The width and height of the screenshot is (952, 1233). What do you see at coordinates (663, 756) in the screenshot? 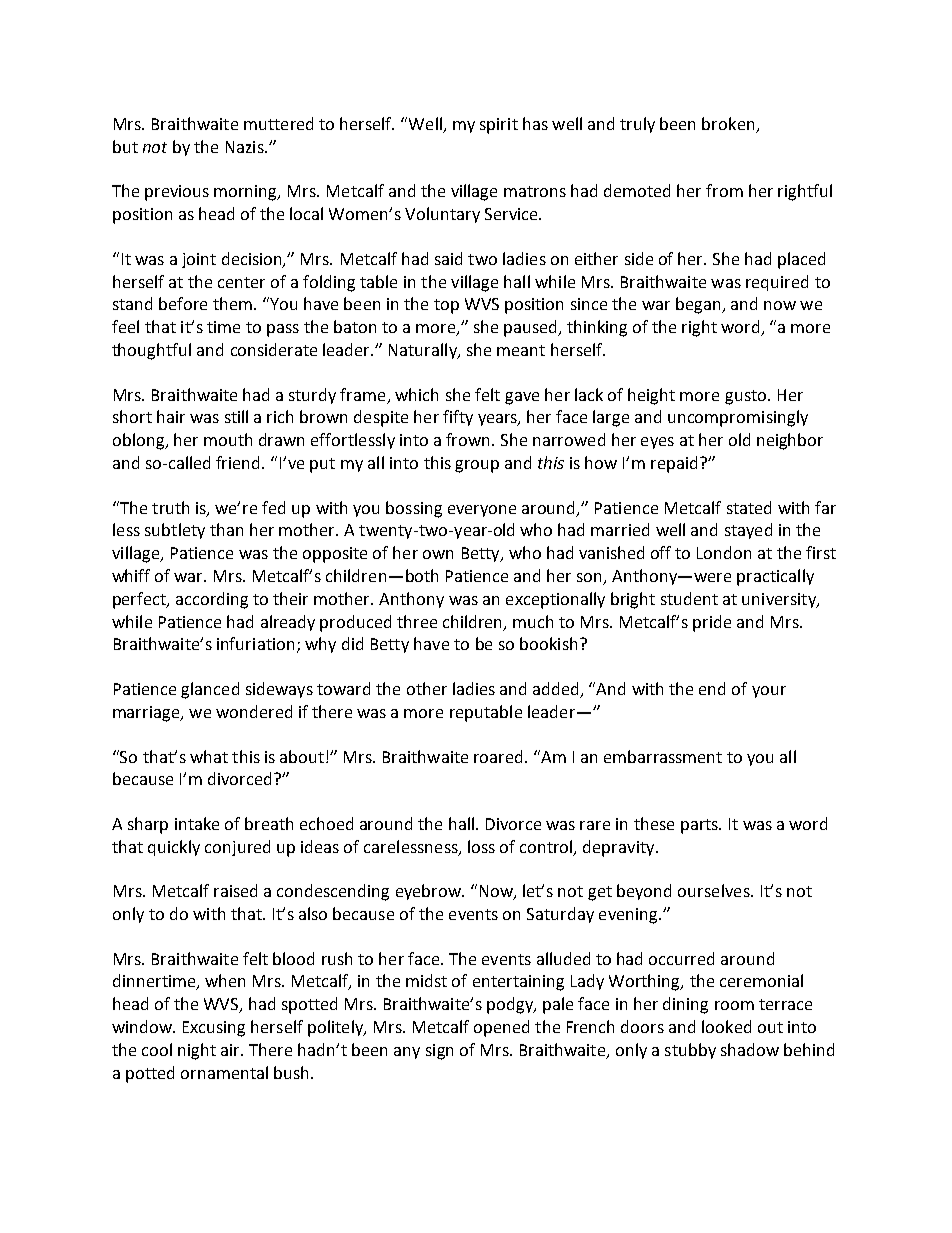
I see `embarrassment` at bounding box center [663, 756].
